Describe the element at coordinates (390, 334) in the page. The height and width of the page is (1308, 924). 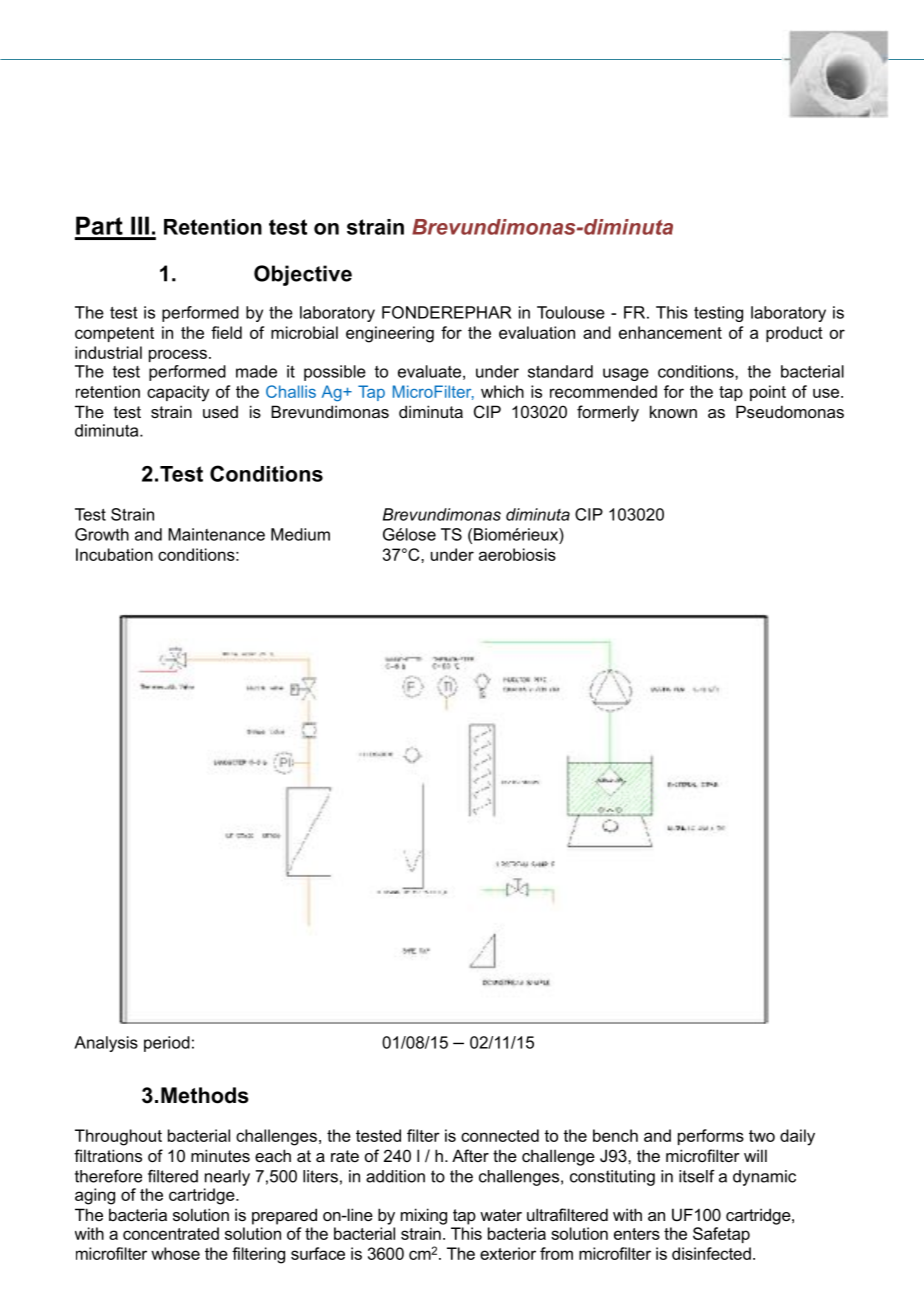
I see `engineering` at that location.
